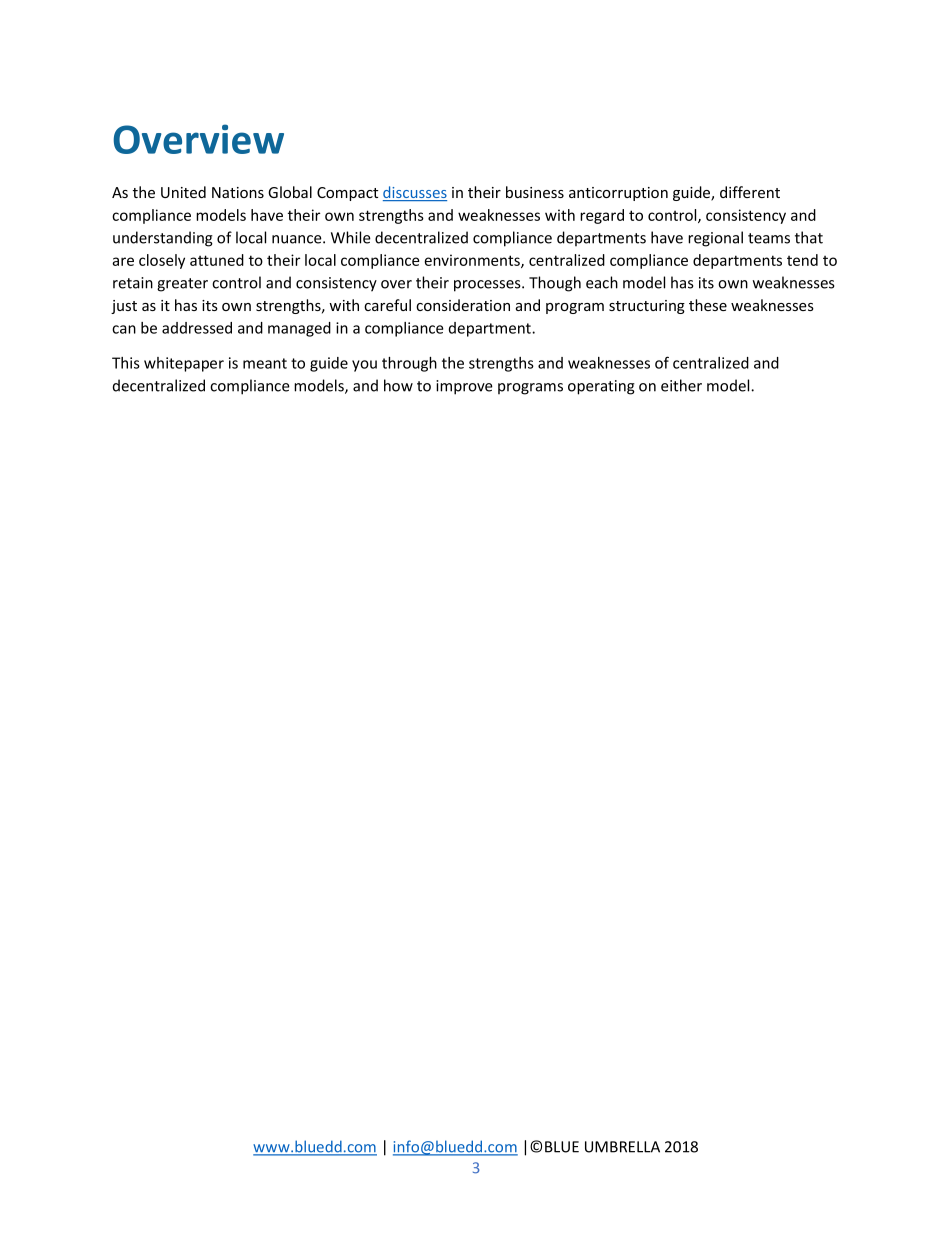 Image resolution: width=952 pixels, height=1233 pixels. I want to click on whitepaper, so click(184, 364).
